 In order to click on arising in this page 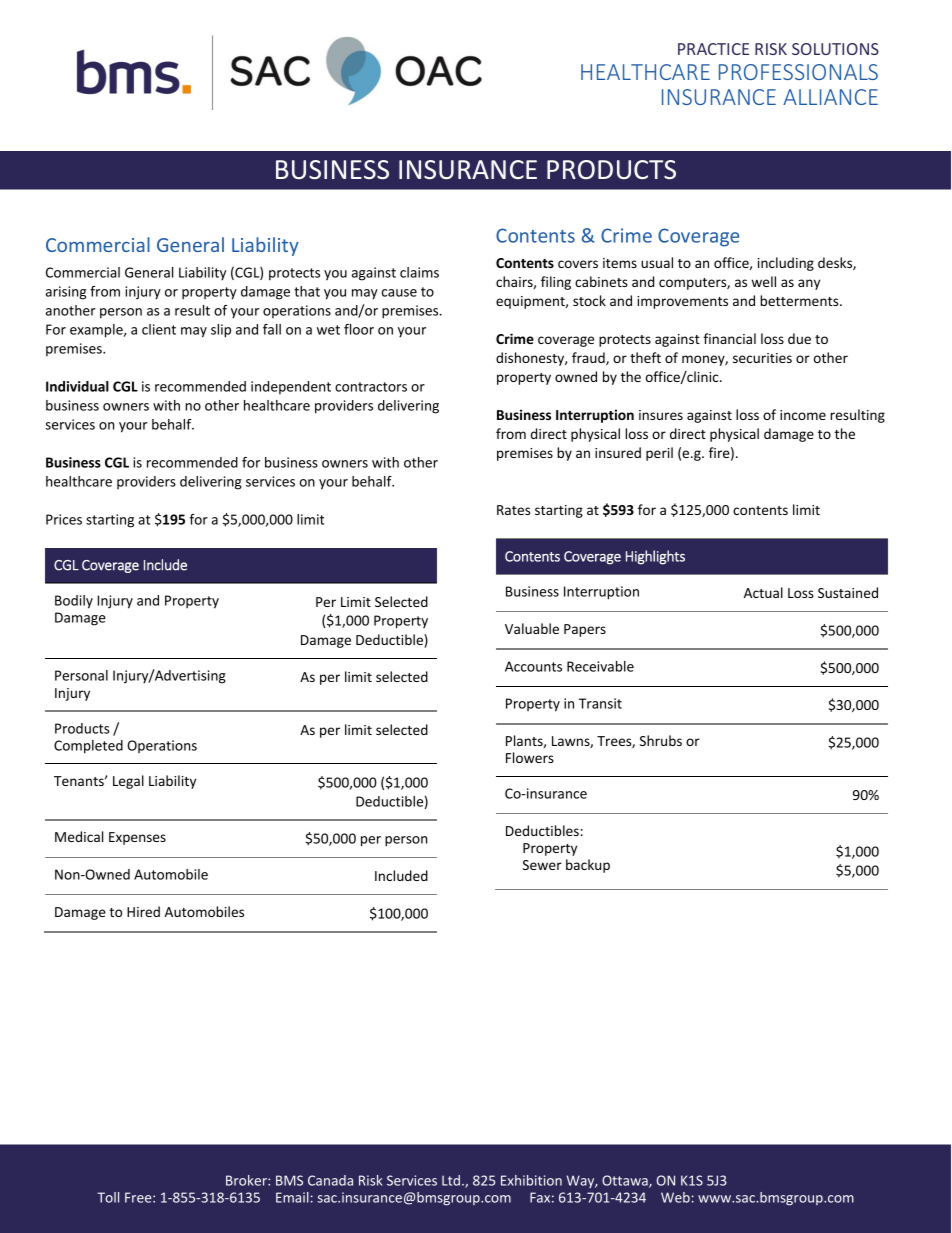, I will do `click(66, 293)`.
